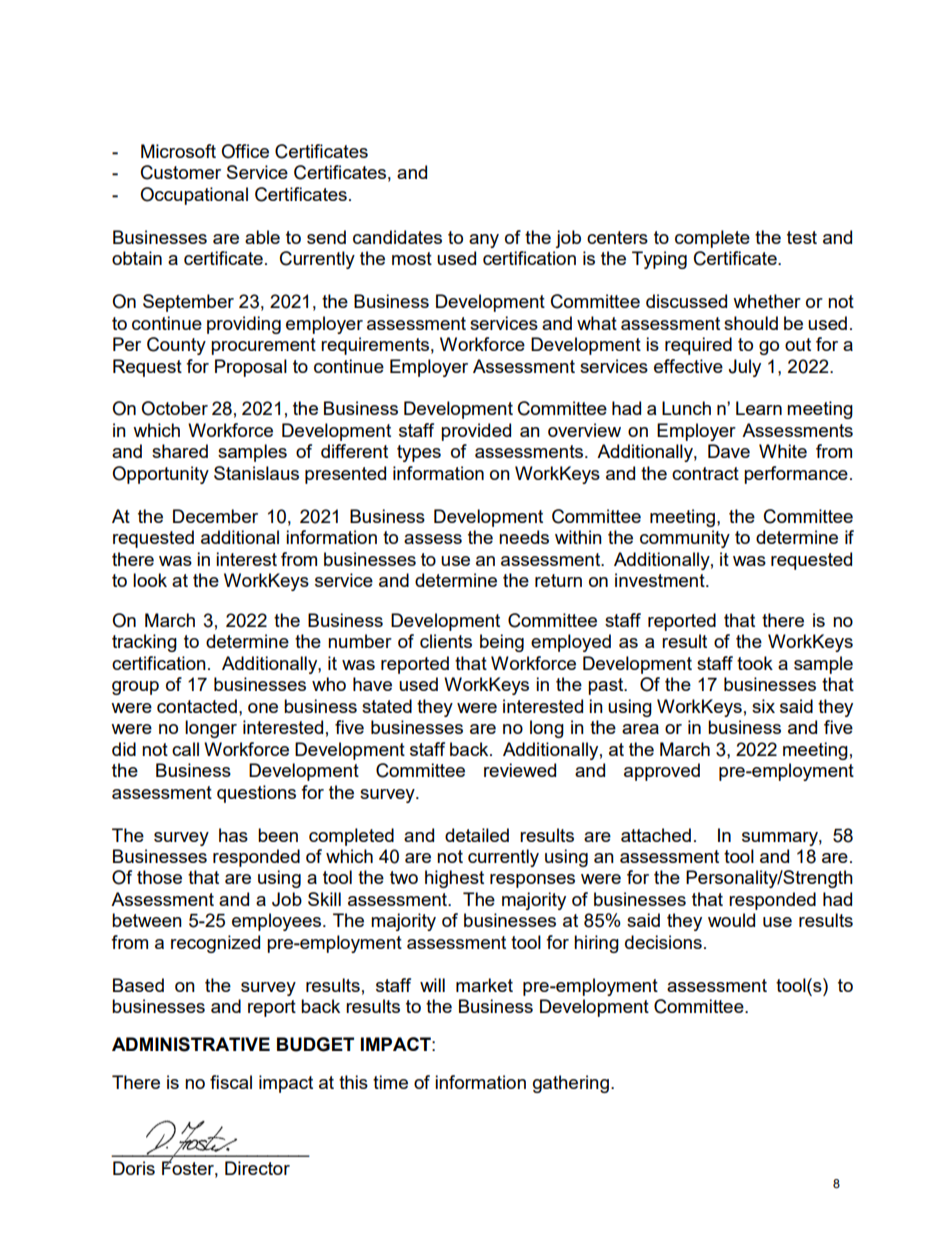 Image resolution: width=952 pixels, height=1233 pixels. What do you see at coordinates (755, 663) in the screenshot?
I see `took` at bounding box center [755, 663].
